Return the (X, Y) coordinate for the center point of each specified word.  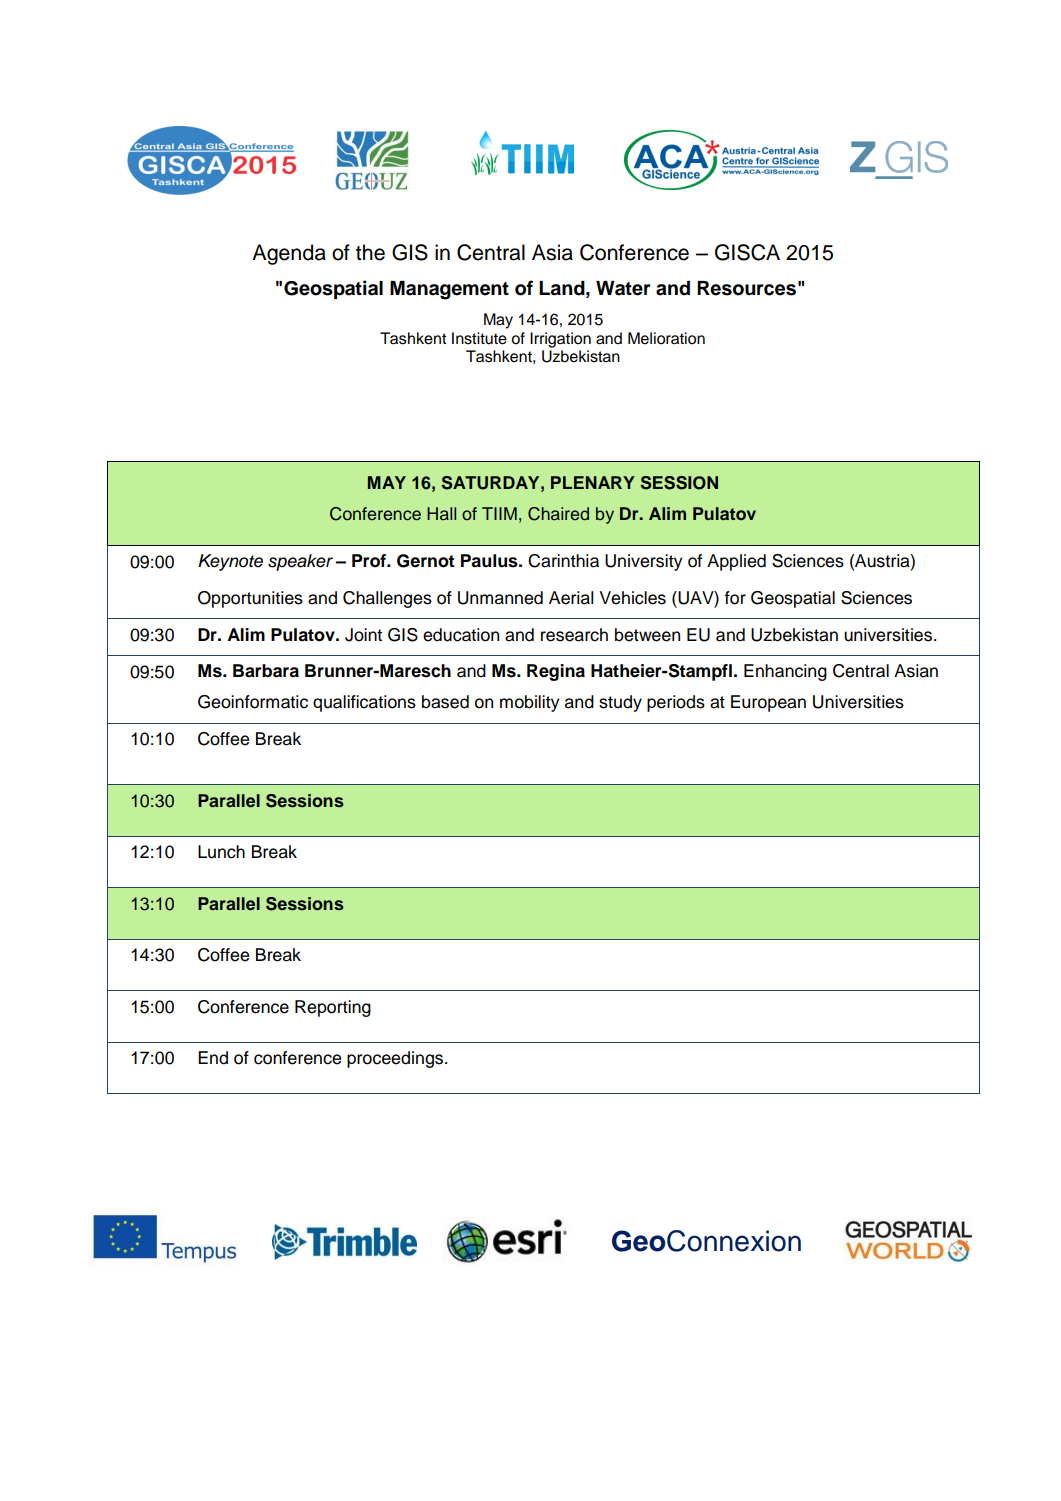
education (461, 635)
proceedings (396, 1059)
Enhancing (785, 672)
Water (623, 288)
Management (449, 290)
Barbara (266, 671)
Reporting (333, 1008)
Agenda (289, 254)
